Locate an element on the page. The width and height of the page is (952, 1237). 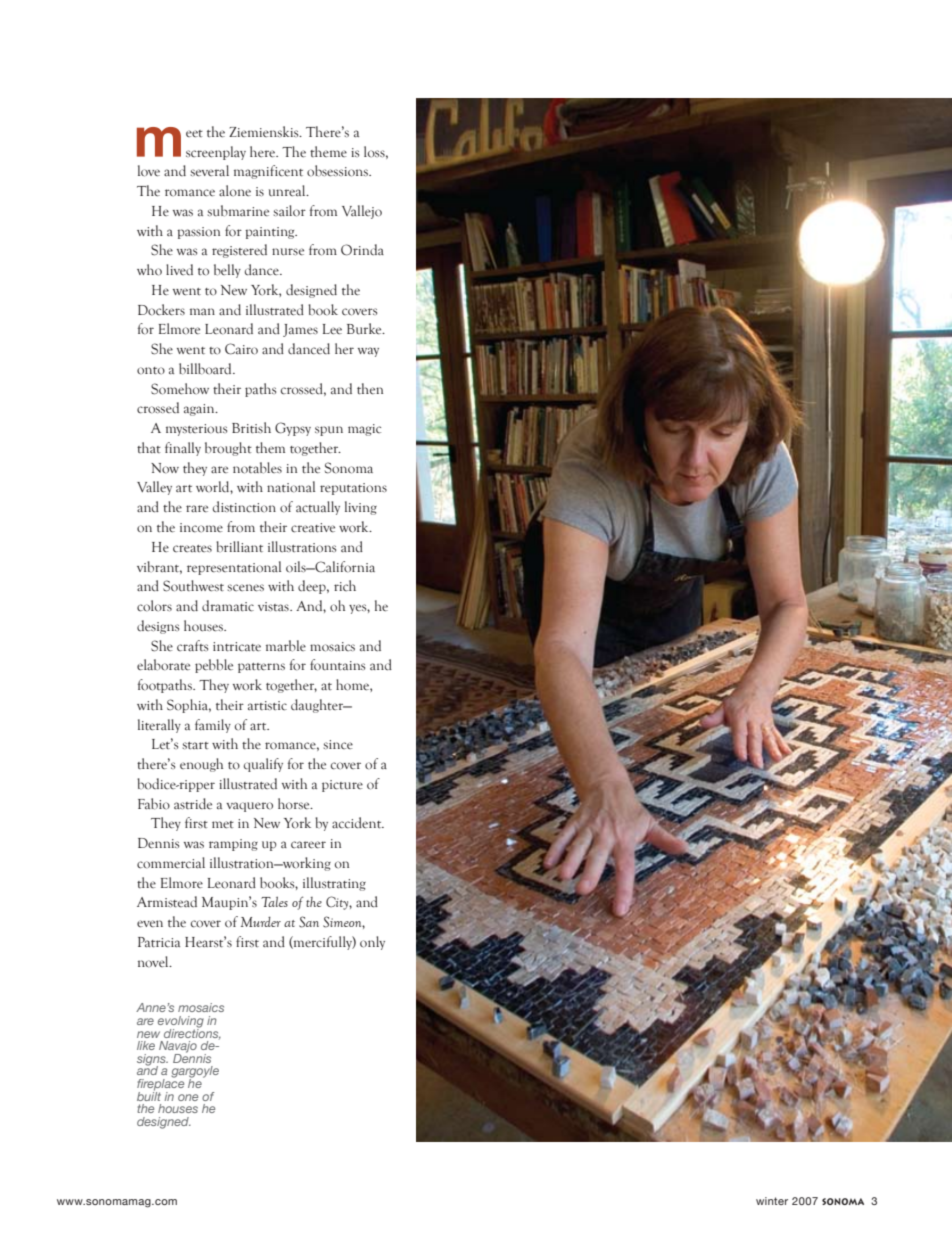
several is located at coordinates (210, 170).
